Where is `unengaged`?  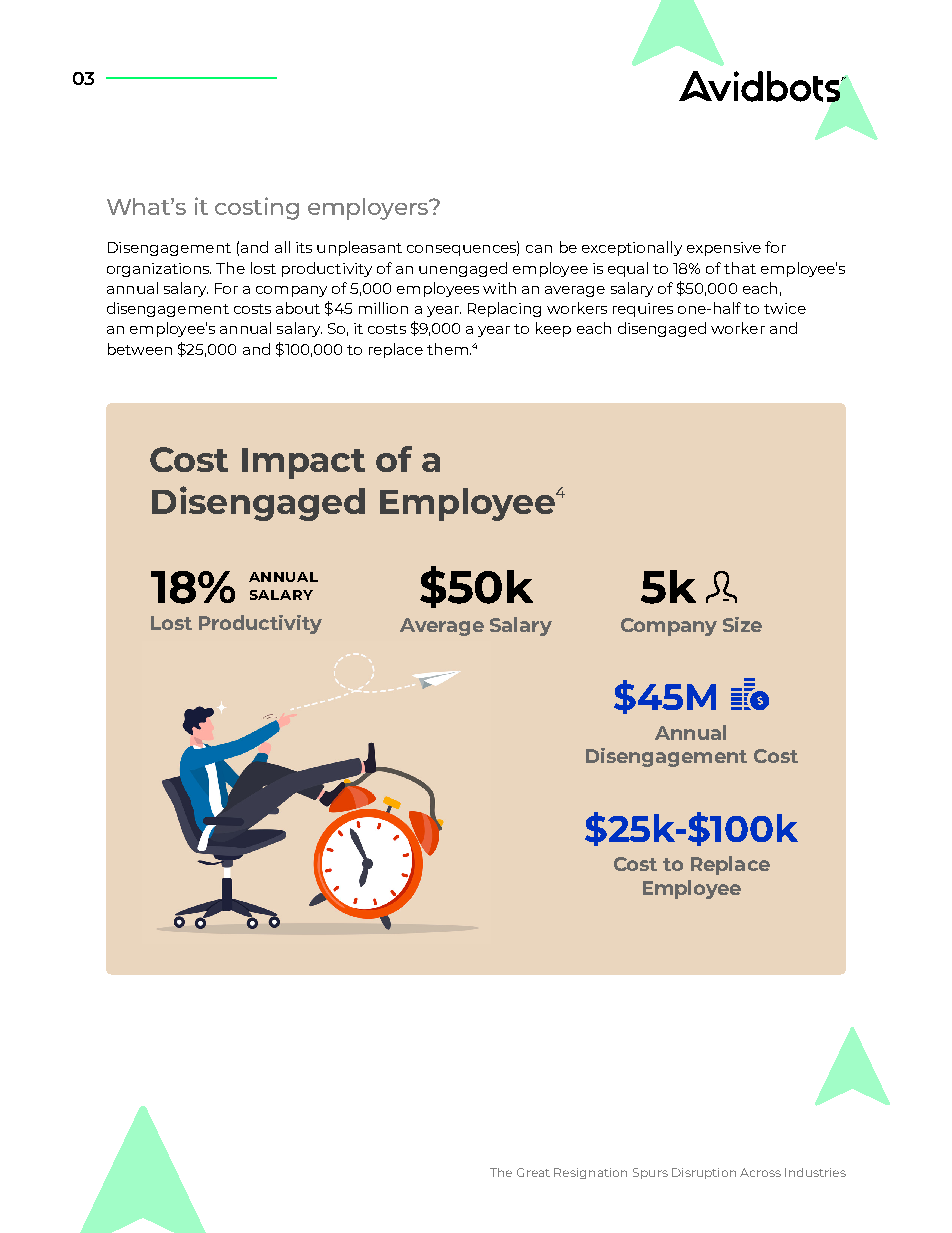 unengaged is located at coordinates (463, 269).
